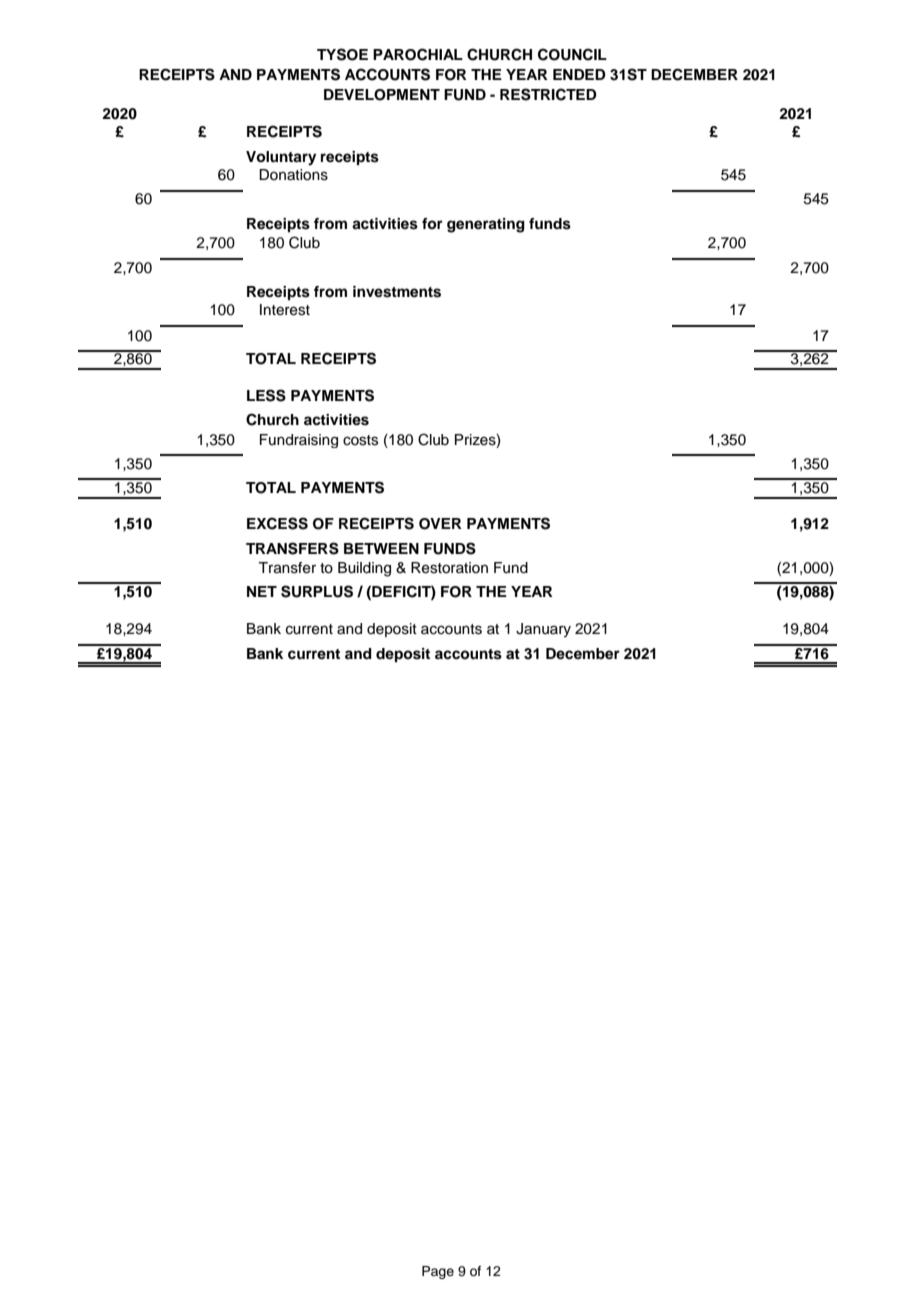 Image resolution: width=924 pixels, height=1308 pixels. What do you see at coordinates (449, 568) in the screenshot?
I see `Restoration` at bounding box center [449, 568].
